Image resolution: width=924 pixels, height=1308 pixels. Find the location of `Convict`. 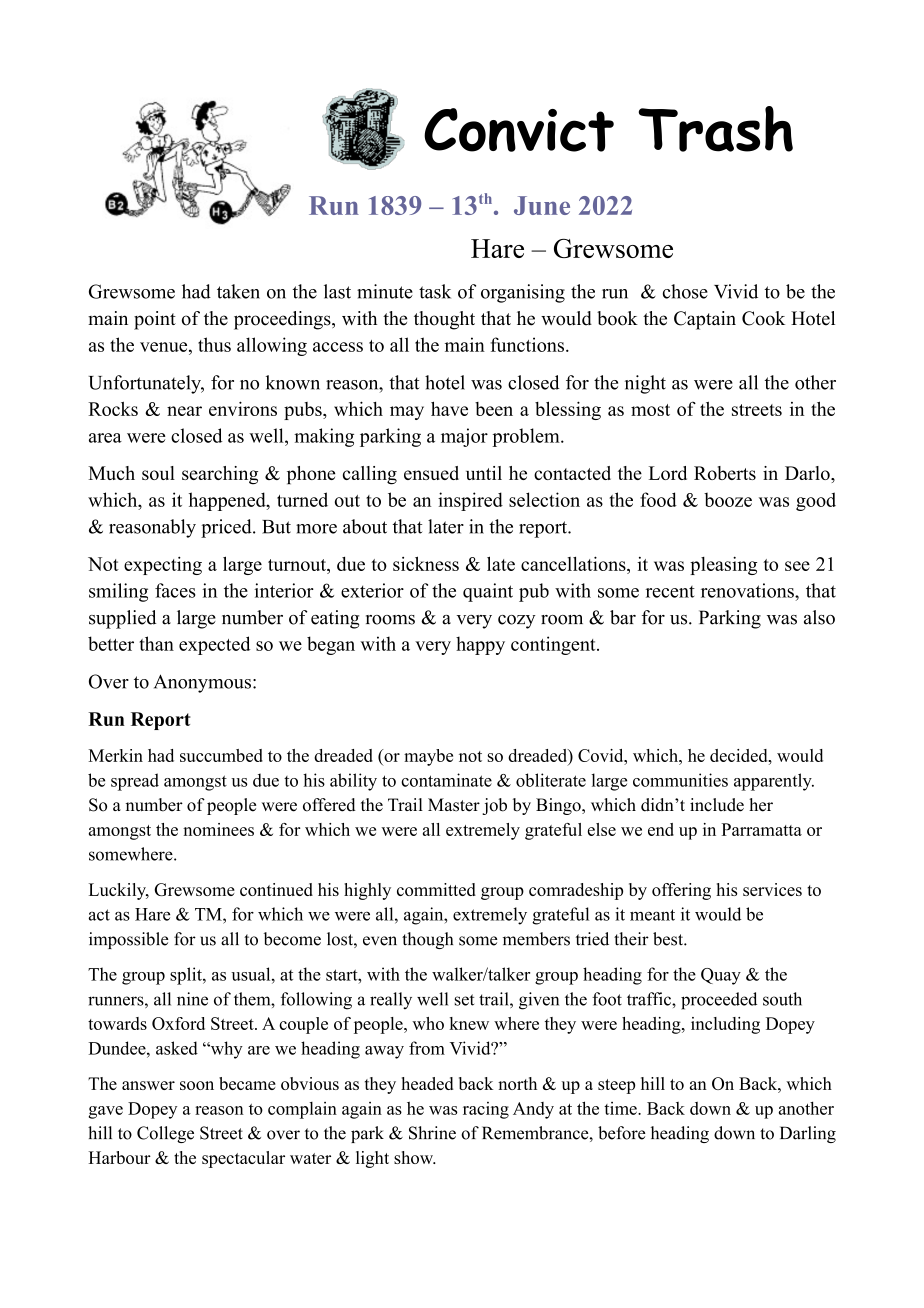

Convict is located at coordinates (519, 130).
